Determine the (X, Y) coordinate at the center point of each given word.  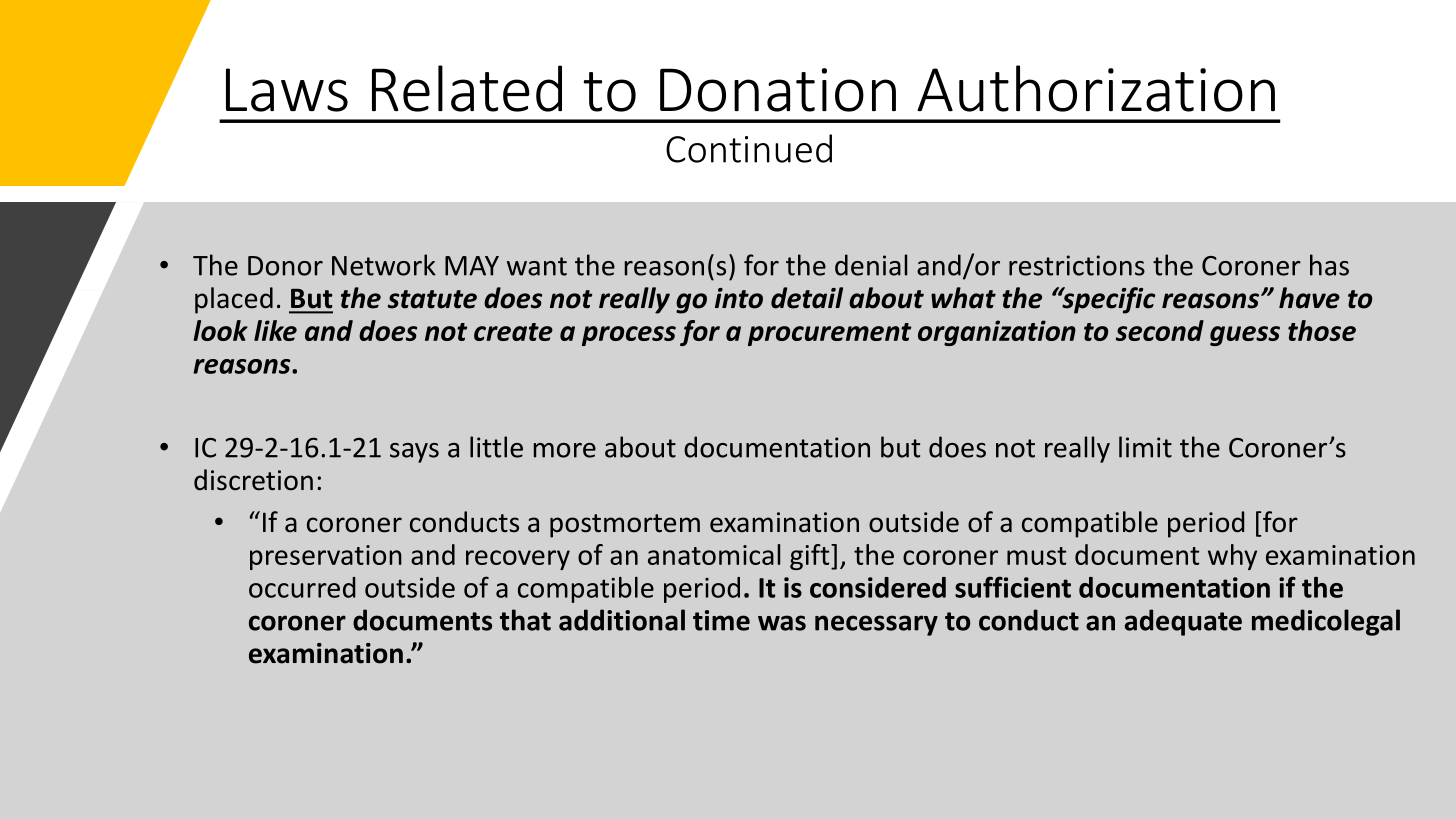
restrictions (1077, 265)
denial (871, 265)
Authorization (1096, 88)
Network (384, 265)
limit (1145, 447)
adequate (1183, 622)
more (565, 450)
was (782, 623)
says (414, 453)
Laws (287, 90)
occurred (302, 587)
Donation (778, 90)
